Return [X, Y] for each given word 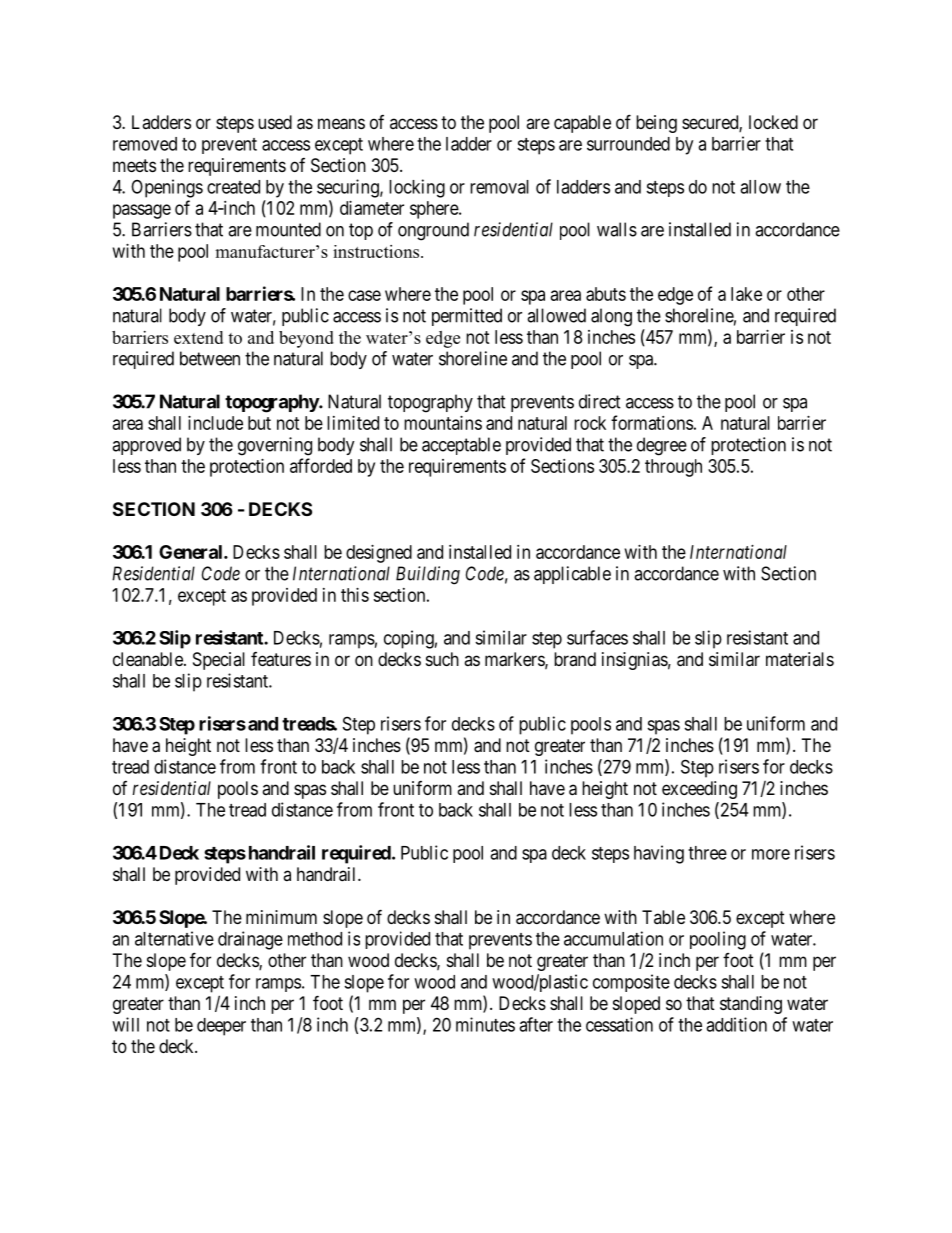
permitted [467, 317]
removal [499, 187]
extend [198, 337]
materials [800, 659]
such [442, 659]
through [673, 468]
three [707, 853]
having [659, 854]
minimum [281, 917]
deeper [221, 1027]
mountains [443, 423]
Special [219, 661]
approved [146, 446]
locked [773, 122]
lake [746, 294]
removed [145, 144]
